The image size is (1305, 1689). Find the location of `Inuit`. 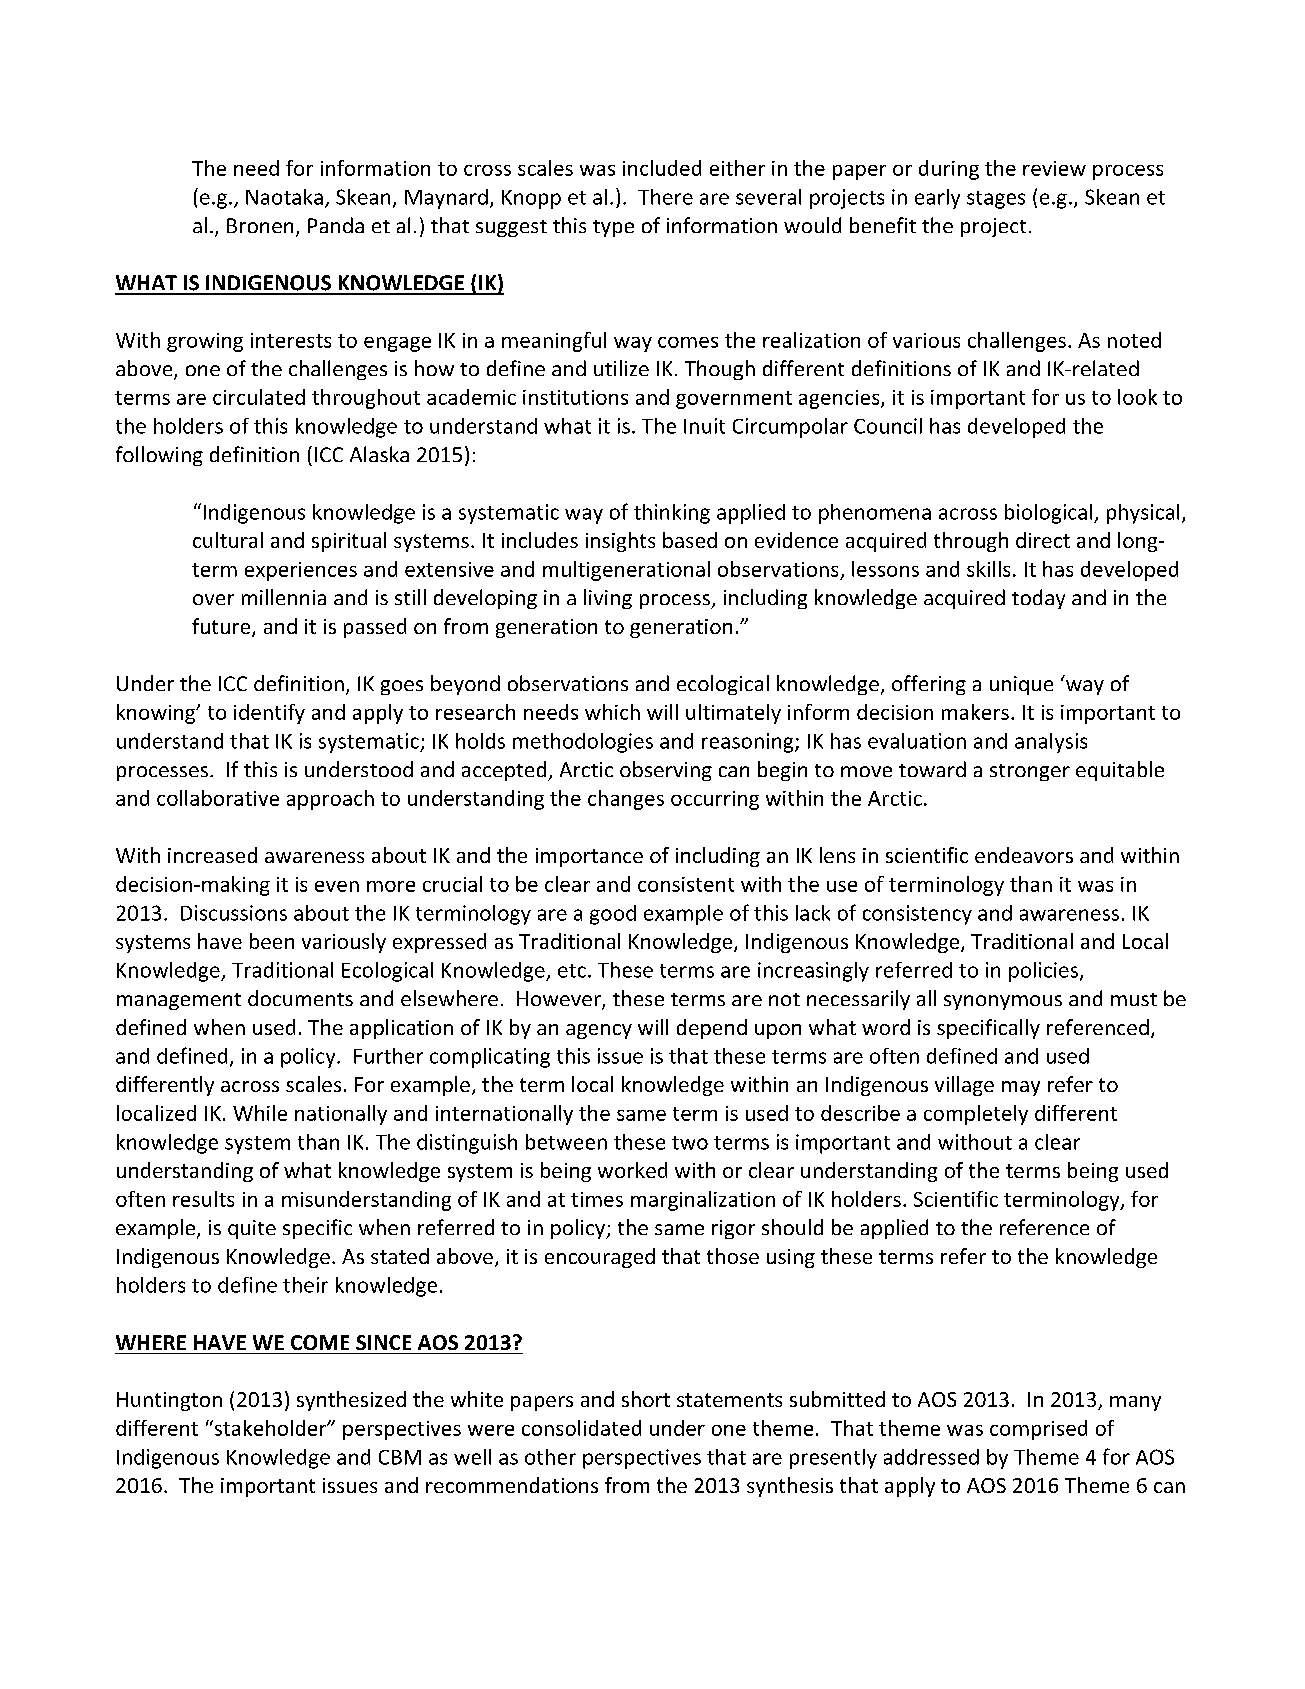

Inuit is located at coordinates (704, 426).
